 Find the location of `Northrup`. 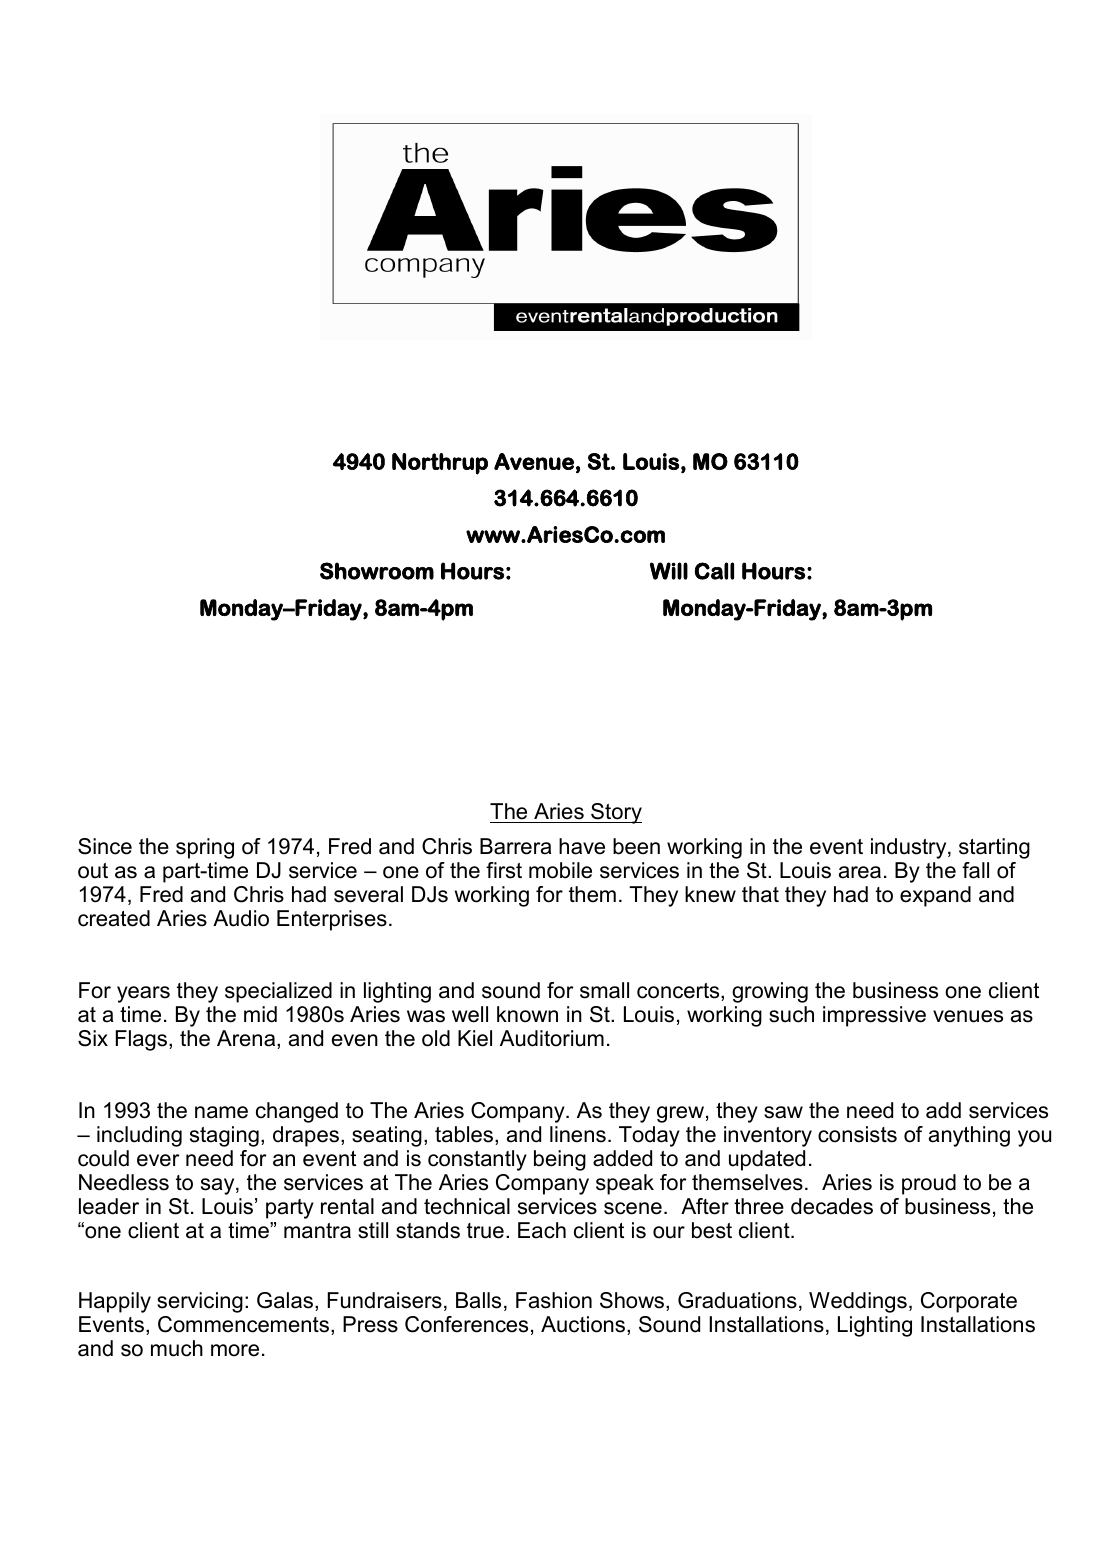

Northrup is located at coordinates (440, 464).
